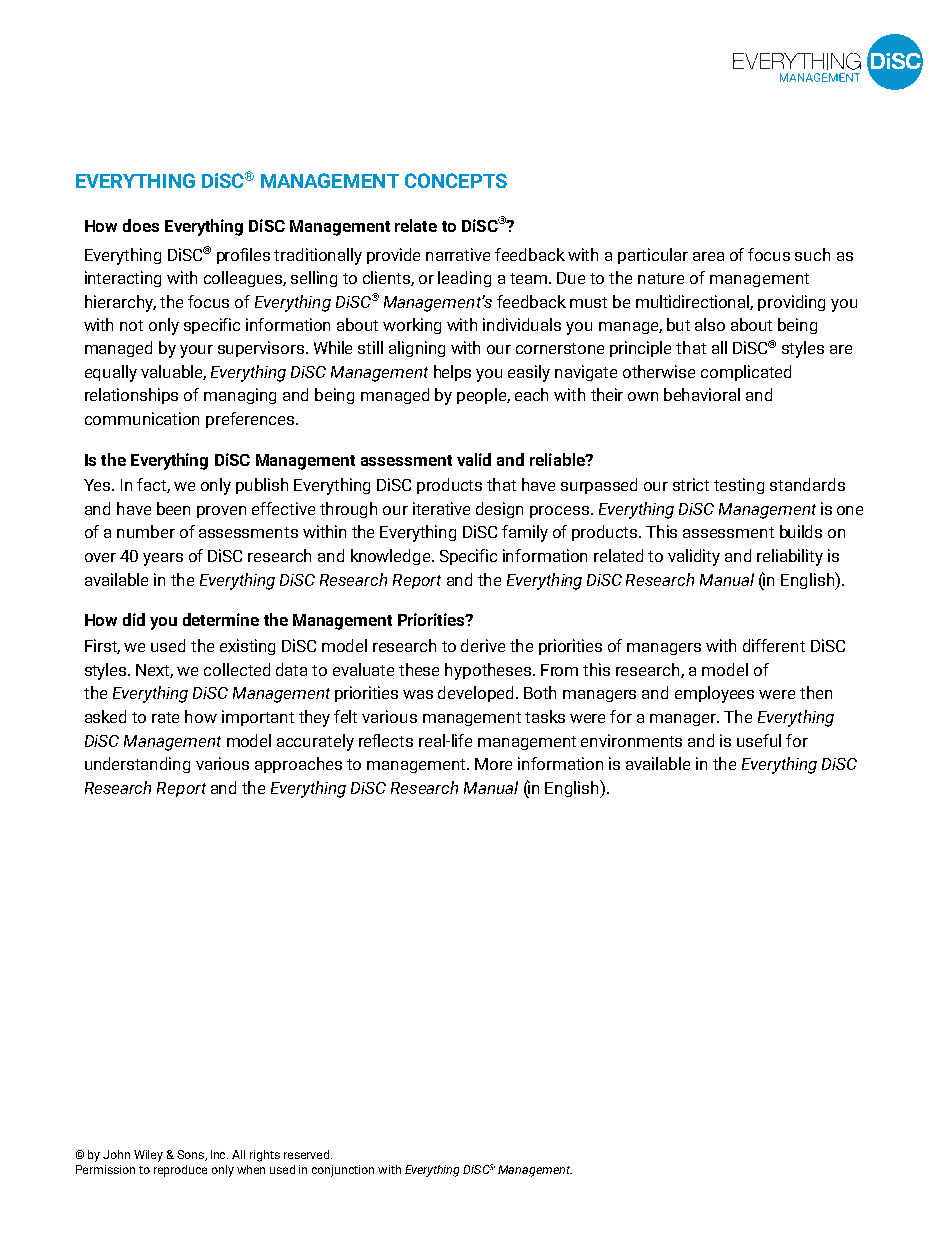 This page has height=1233, width=952. I want to click on Sons, so click(192, 1155).
